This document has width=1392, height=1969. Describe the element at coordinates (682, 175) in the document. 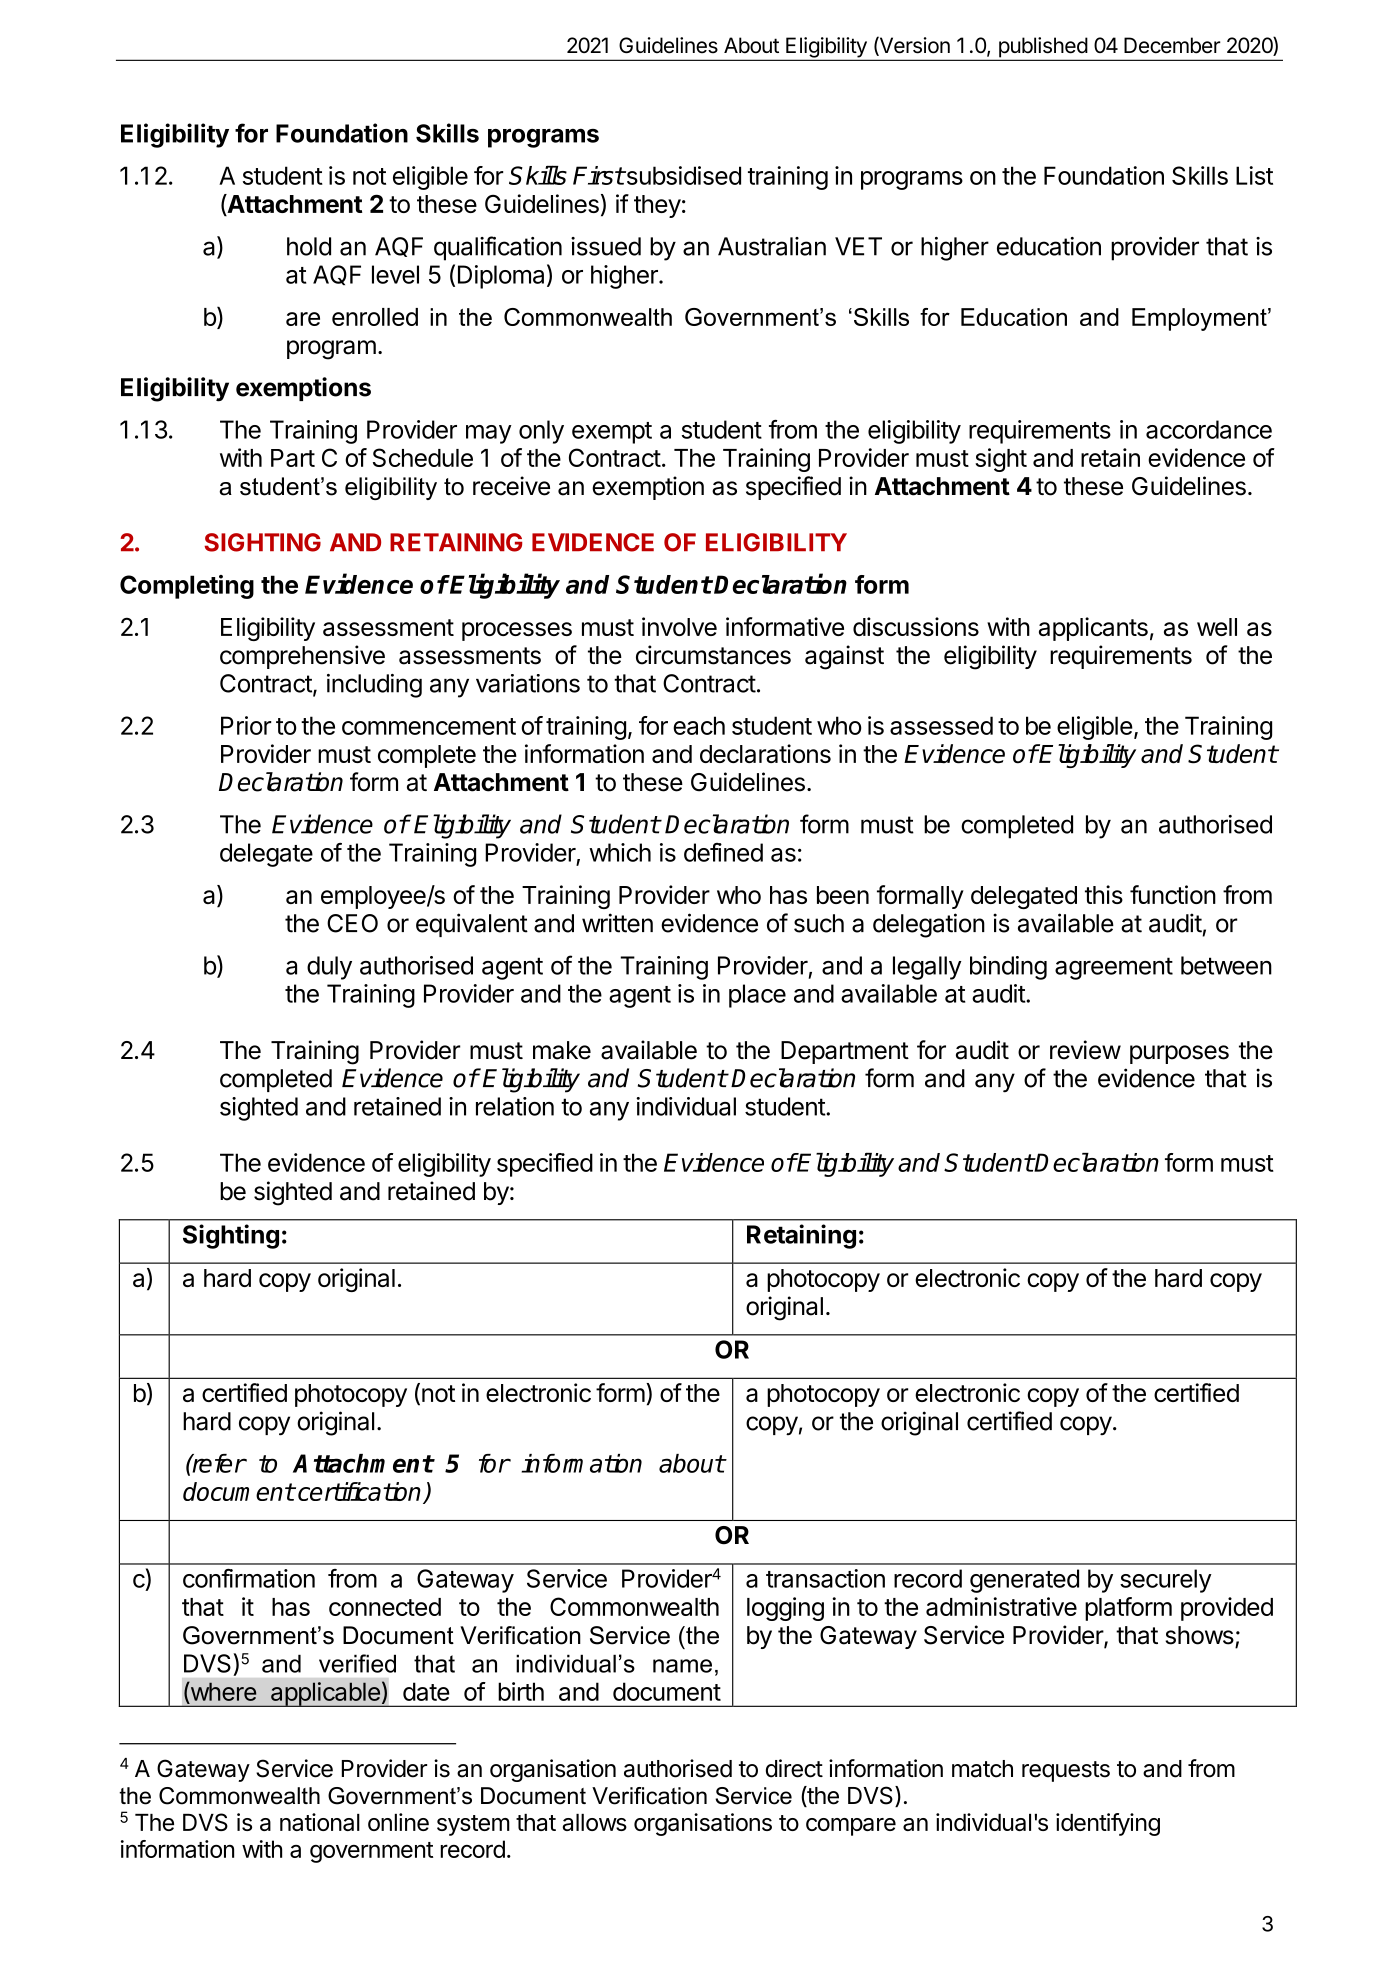

I see `subsidised` at that location.
